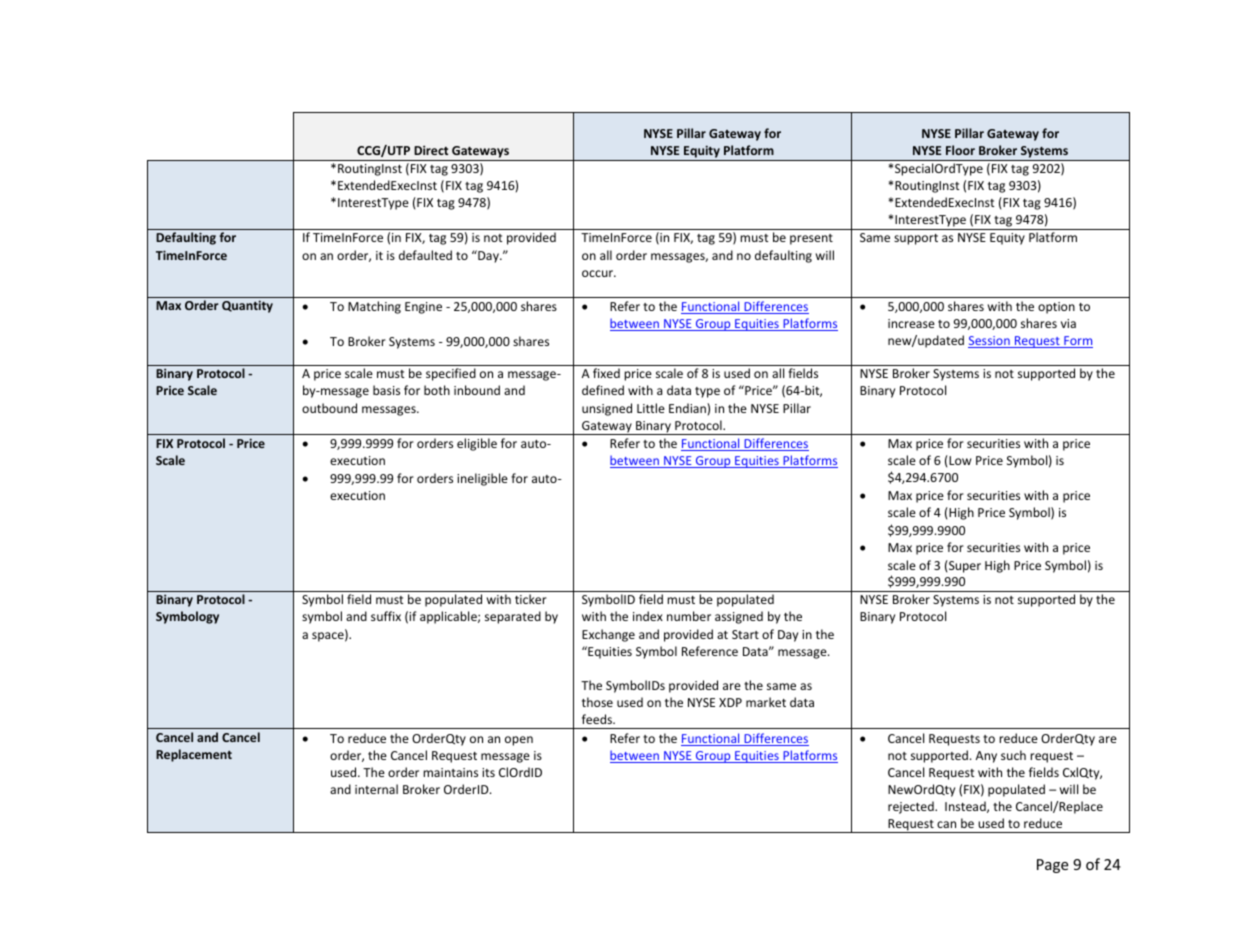 This screenshot has width=1233, height=952. I want to click on Floor, so click(960, 150).
